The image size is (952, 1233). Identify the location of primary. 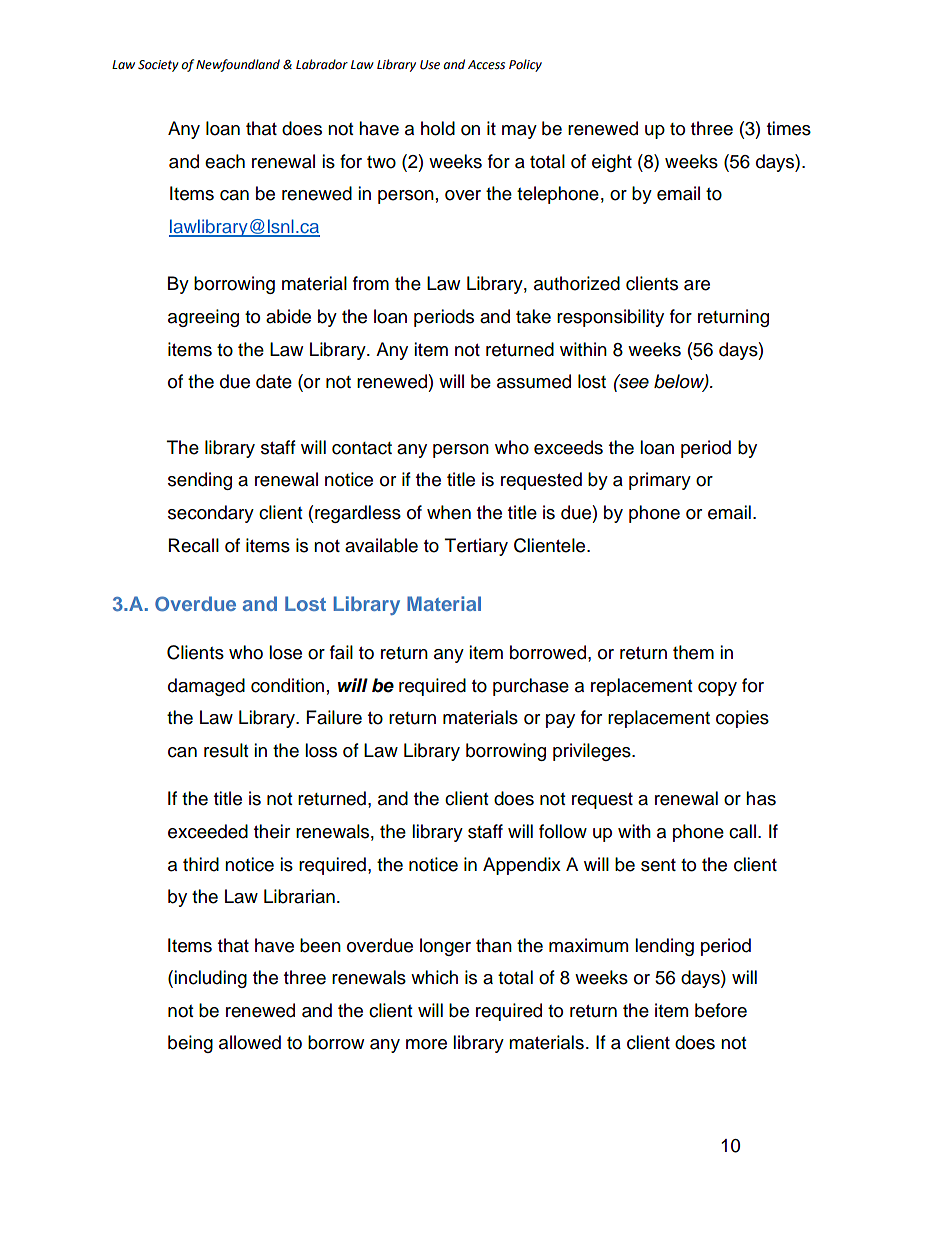
(660, 481).
